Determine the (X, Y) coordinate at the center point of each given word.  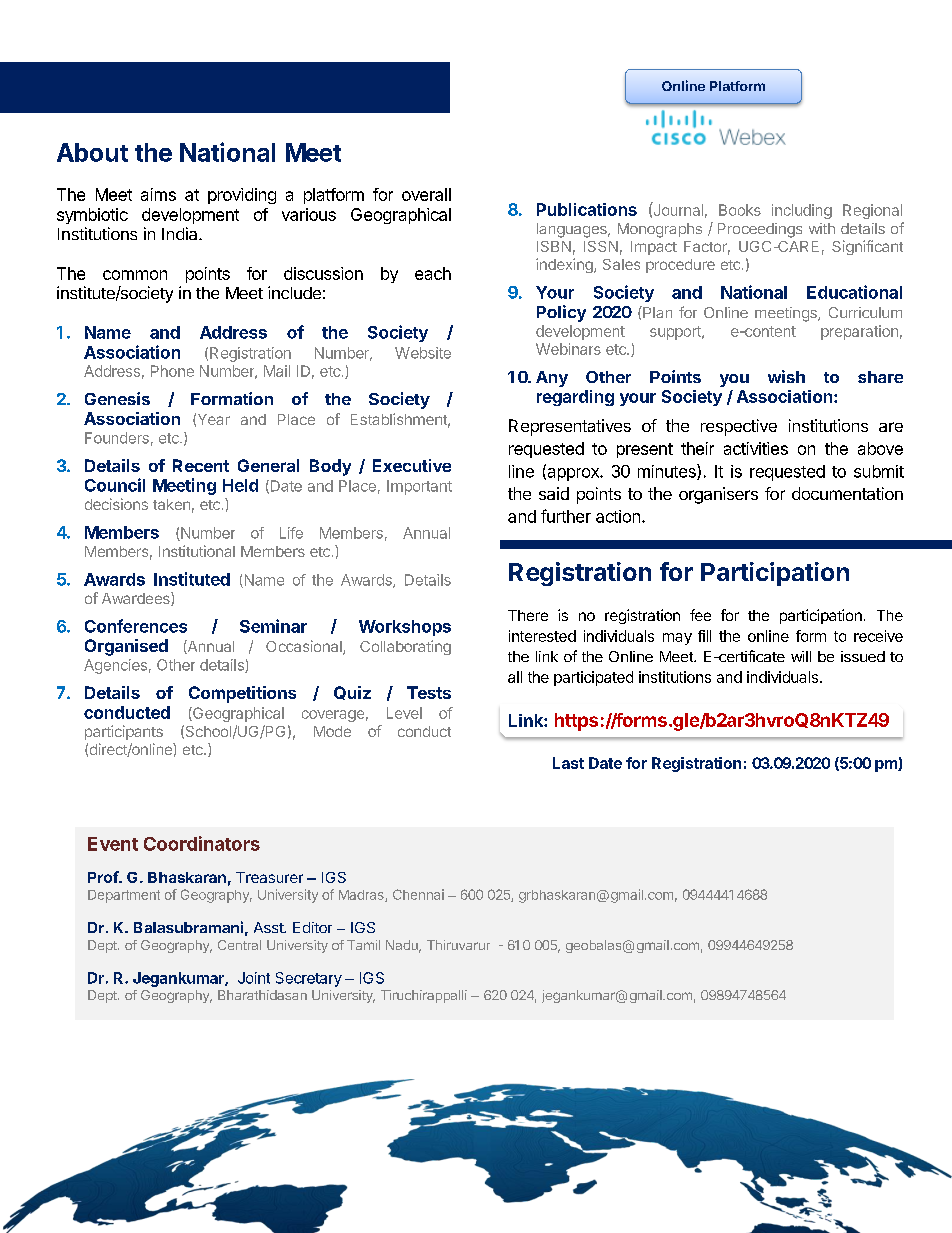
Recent (201, 465)
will (801, 656)
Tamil (363, 945)
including (802, 211)
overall (426, 194)
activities (756, 448)
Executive (412, 465)
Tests (429, 692)
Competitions (242, 694)
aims (158, 194)
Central (239, 945)
